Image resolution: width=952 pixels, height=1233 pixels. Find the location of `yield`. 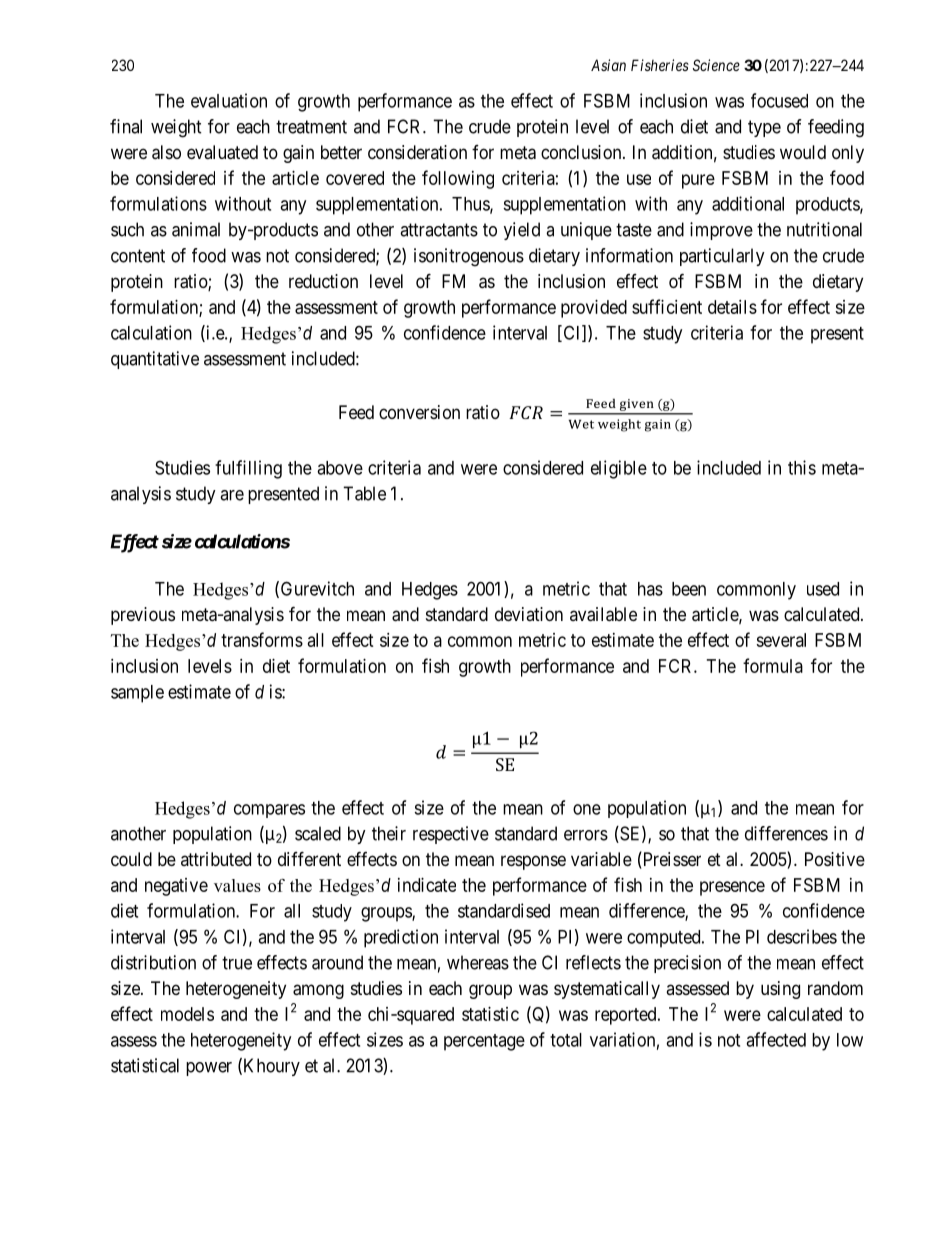

yield is located at coordinates (522, 231).
